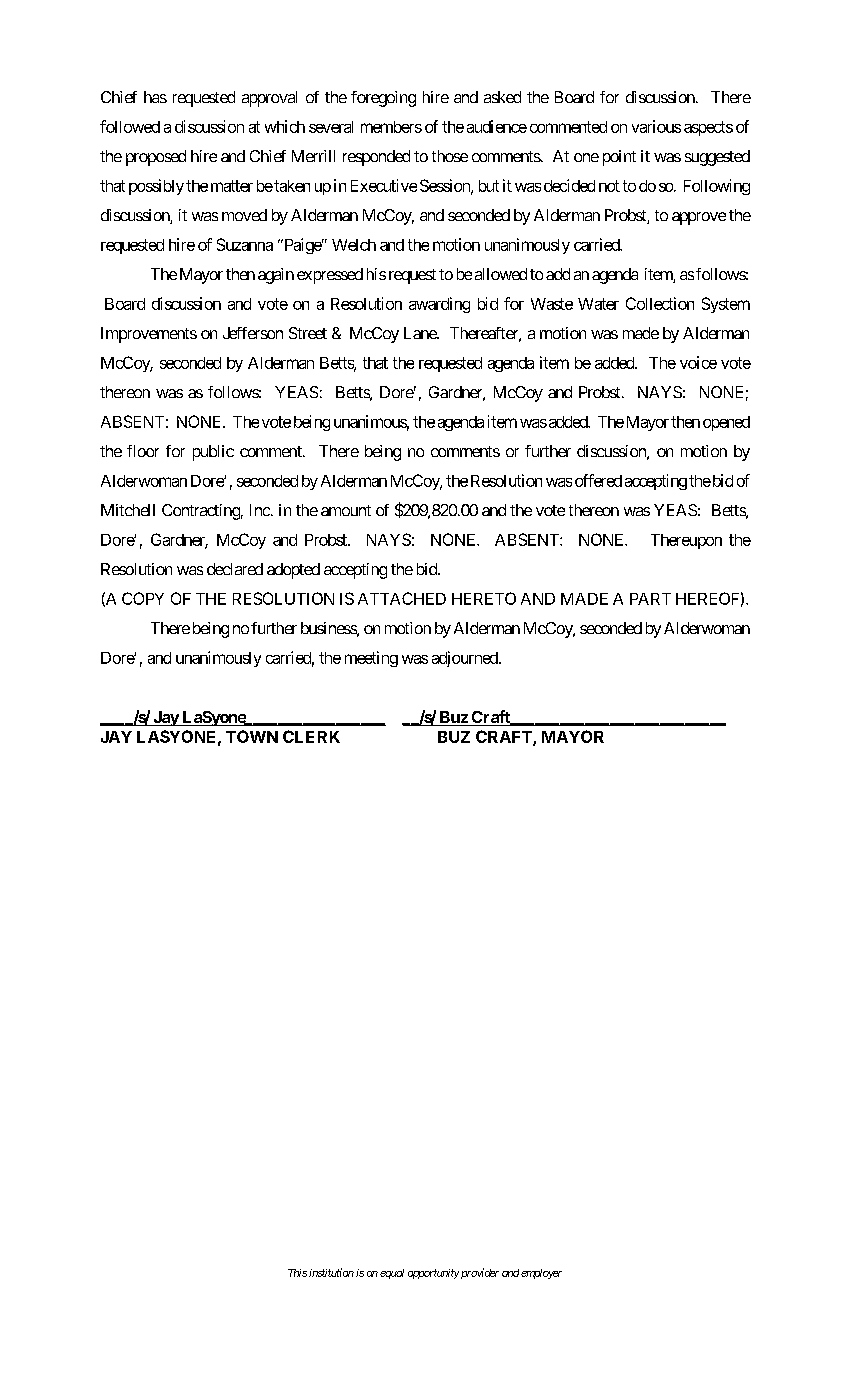 Image resolution: width=849 pixels, height=1400 pixels. I want to click on proposed, so click(156, 158).
